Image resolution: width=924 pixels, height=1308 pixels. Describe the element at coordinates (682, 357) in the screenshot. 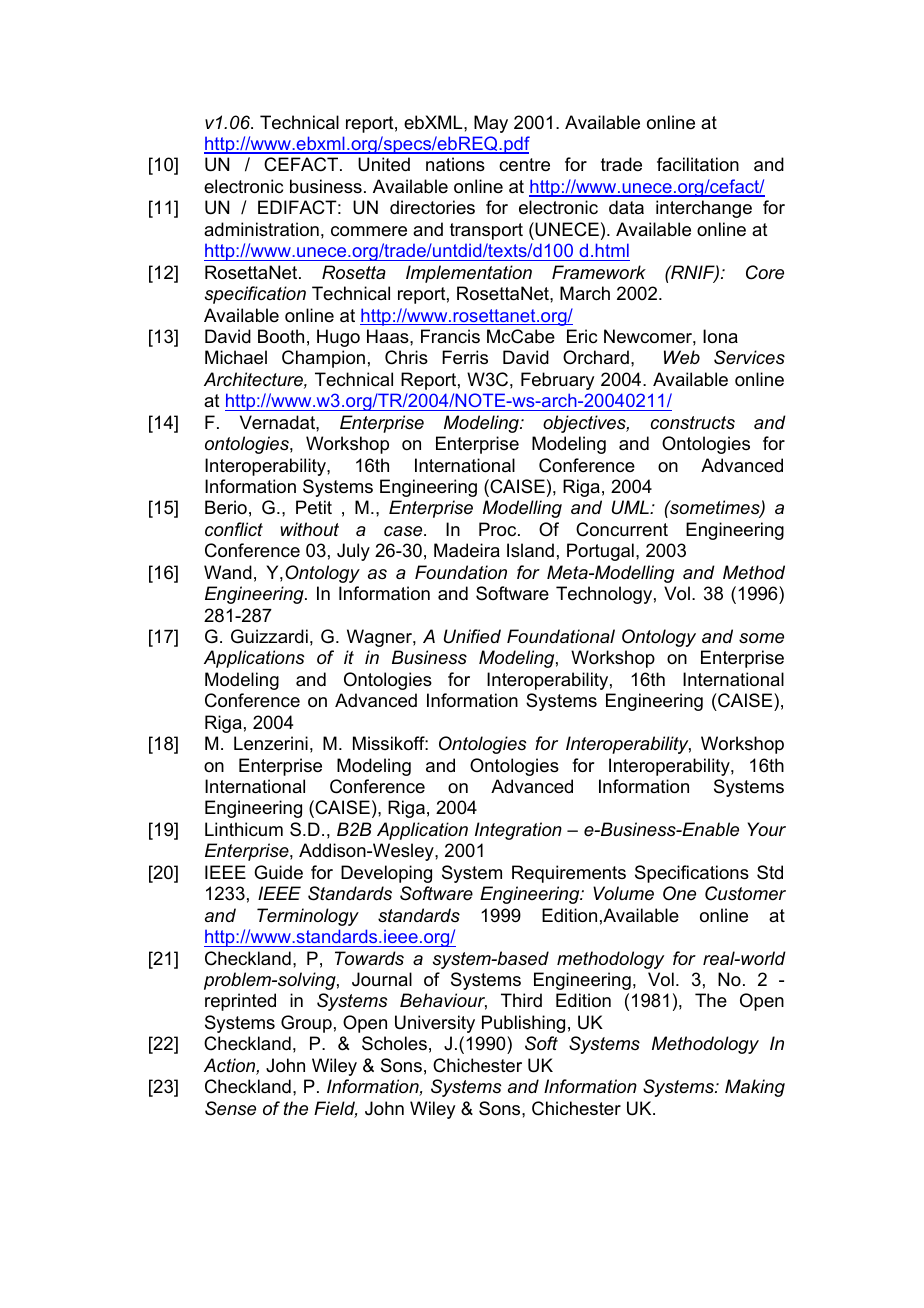

I see `Web` at that location.
